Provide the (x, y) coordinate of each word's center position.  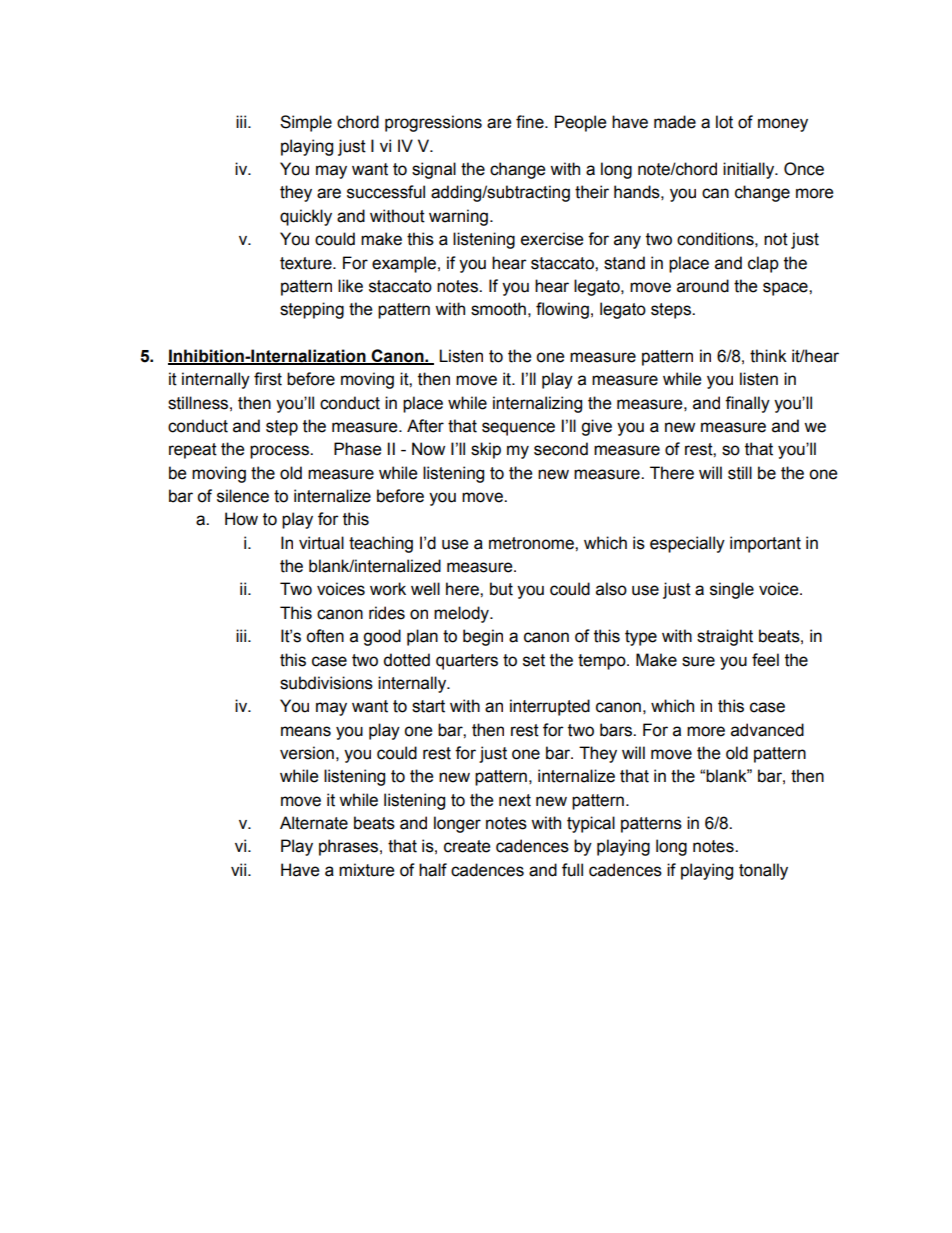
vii (240, 869)
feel (765, 660)
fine (531, 122)
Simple (306, 123)
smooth (498, 309)
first (268, 379)
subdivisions (326, 683)
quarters (467, 662)
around (703, 286)
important (765, 544)
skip (486, 450)
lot (724, 122)
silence (243, 496)
